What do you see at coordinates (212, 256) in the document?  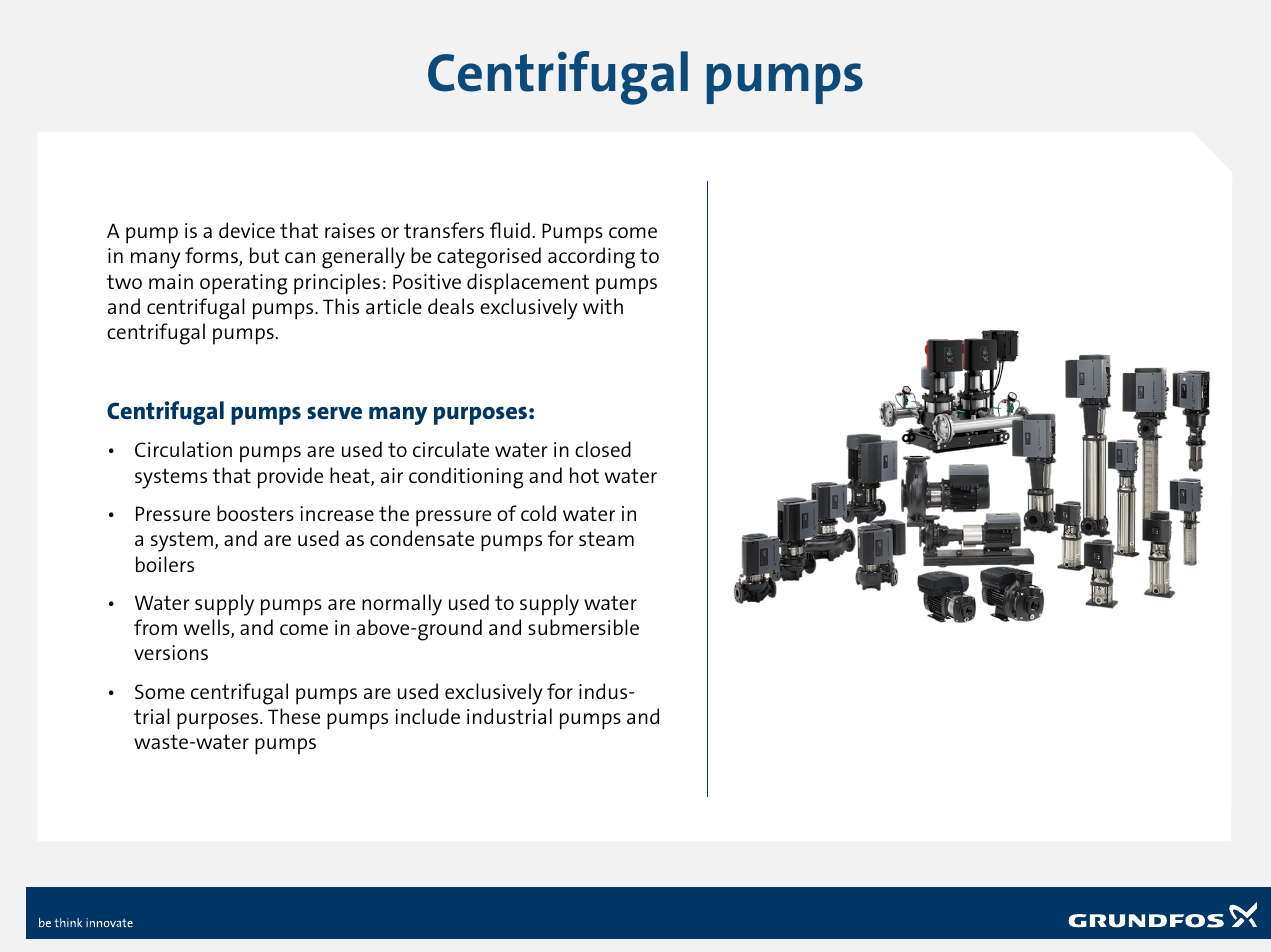 I see `forms` at bounding box center [212, 256].
